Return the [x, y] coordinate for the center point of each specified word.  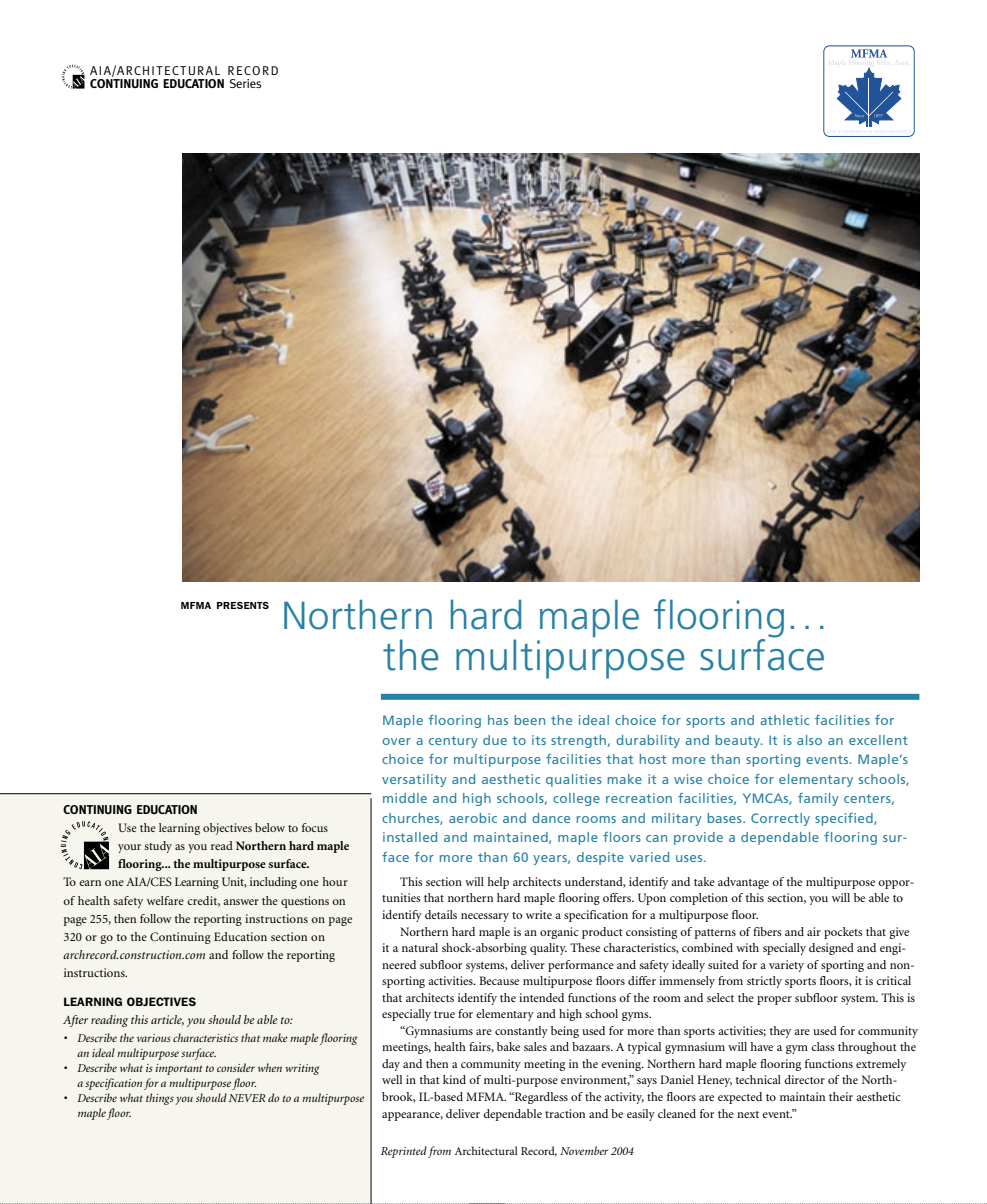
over [396, 741]
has [498, 720]
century [453, 742]
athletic [784, 720]
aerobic [473, 818]
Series [245, 83]
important [179, 1069]
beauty [739, 741]
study [158, 847]
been [530, 720]
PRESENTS [243, 605]
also [809, 740]
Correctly [780, 819]
